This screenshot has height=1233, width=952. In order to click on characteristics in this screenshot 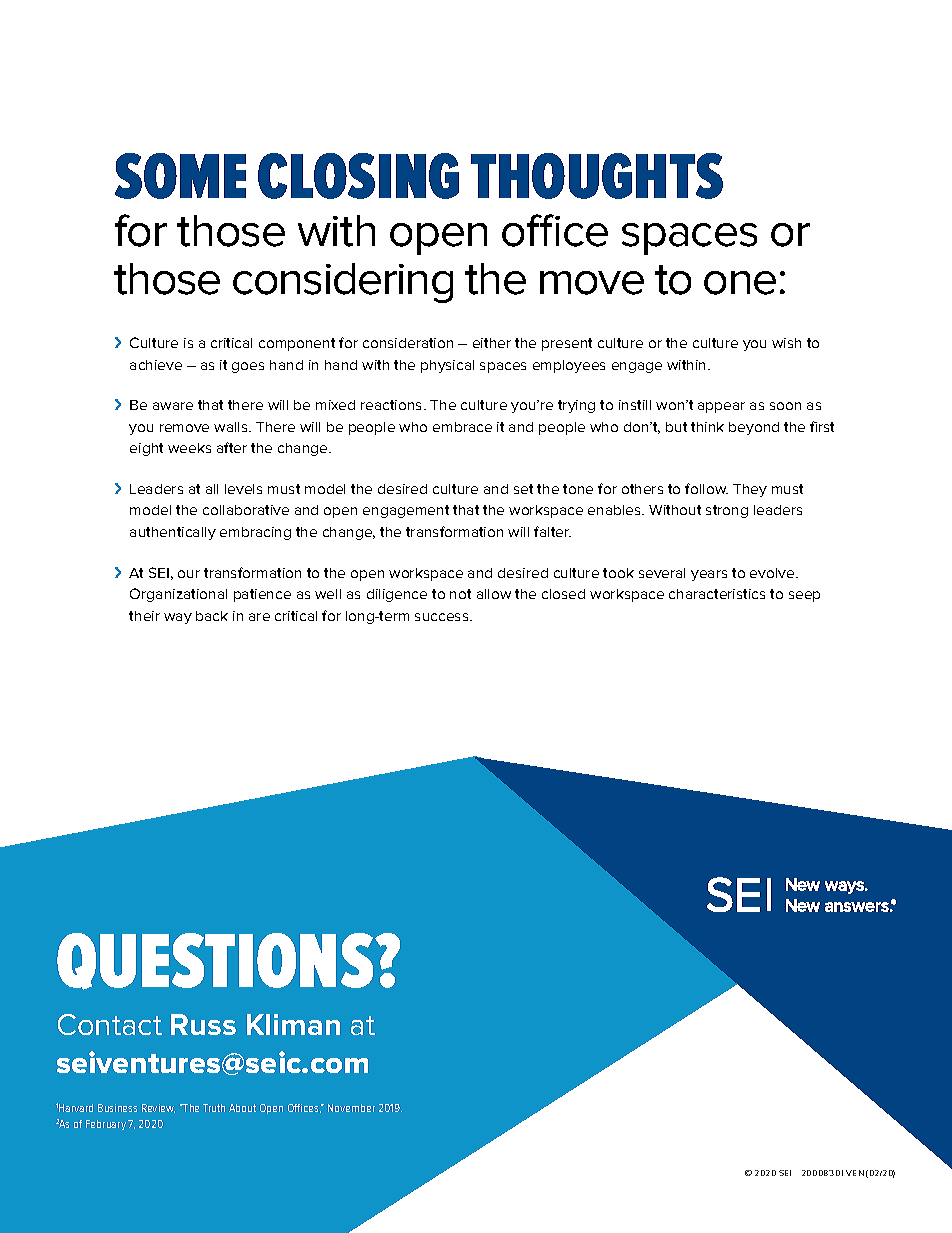, I will do `click(717, 594)`.
